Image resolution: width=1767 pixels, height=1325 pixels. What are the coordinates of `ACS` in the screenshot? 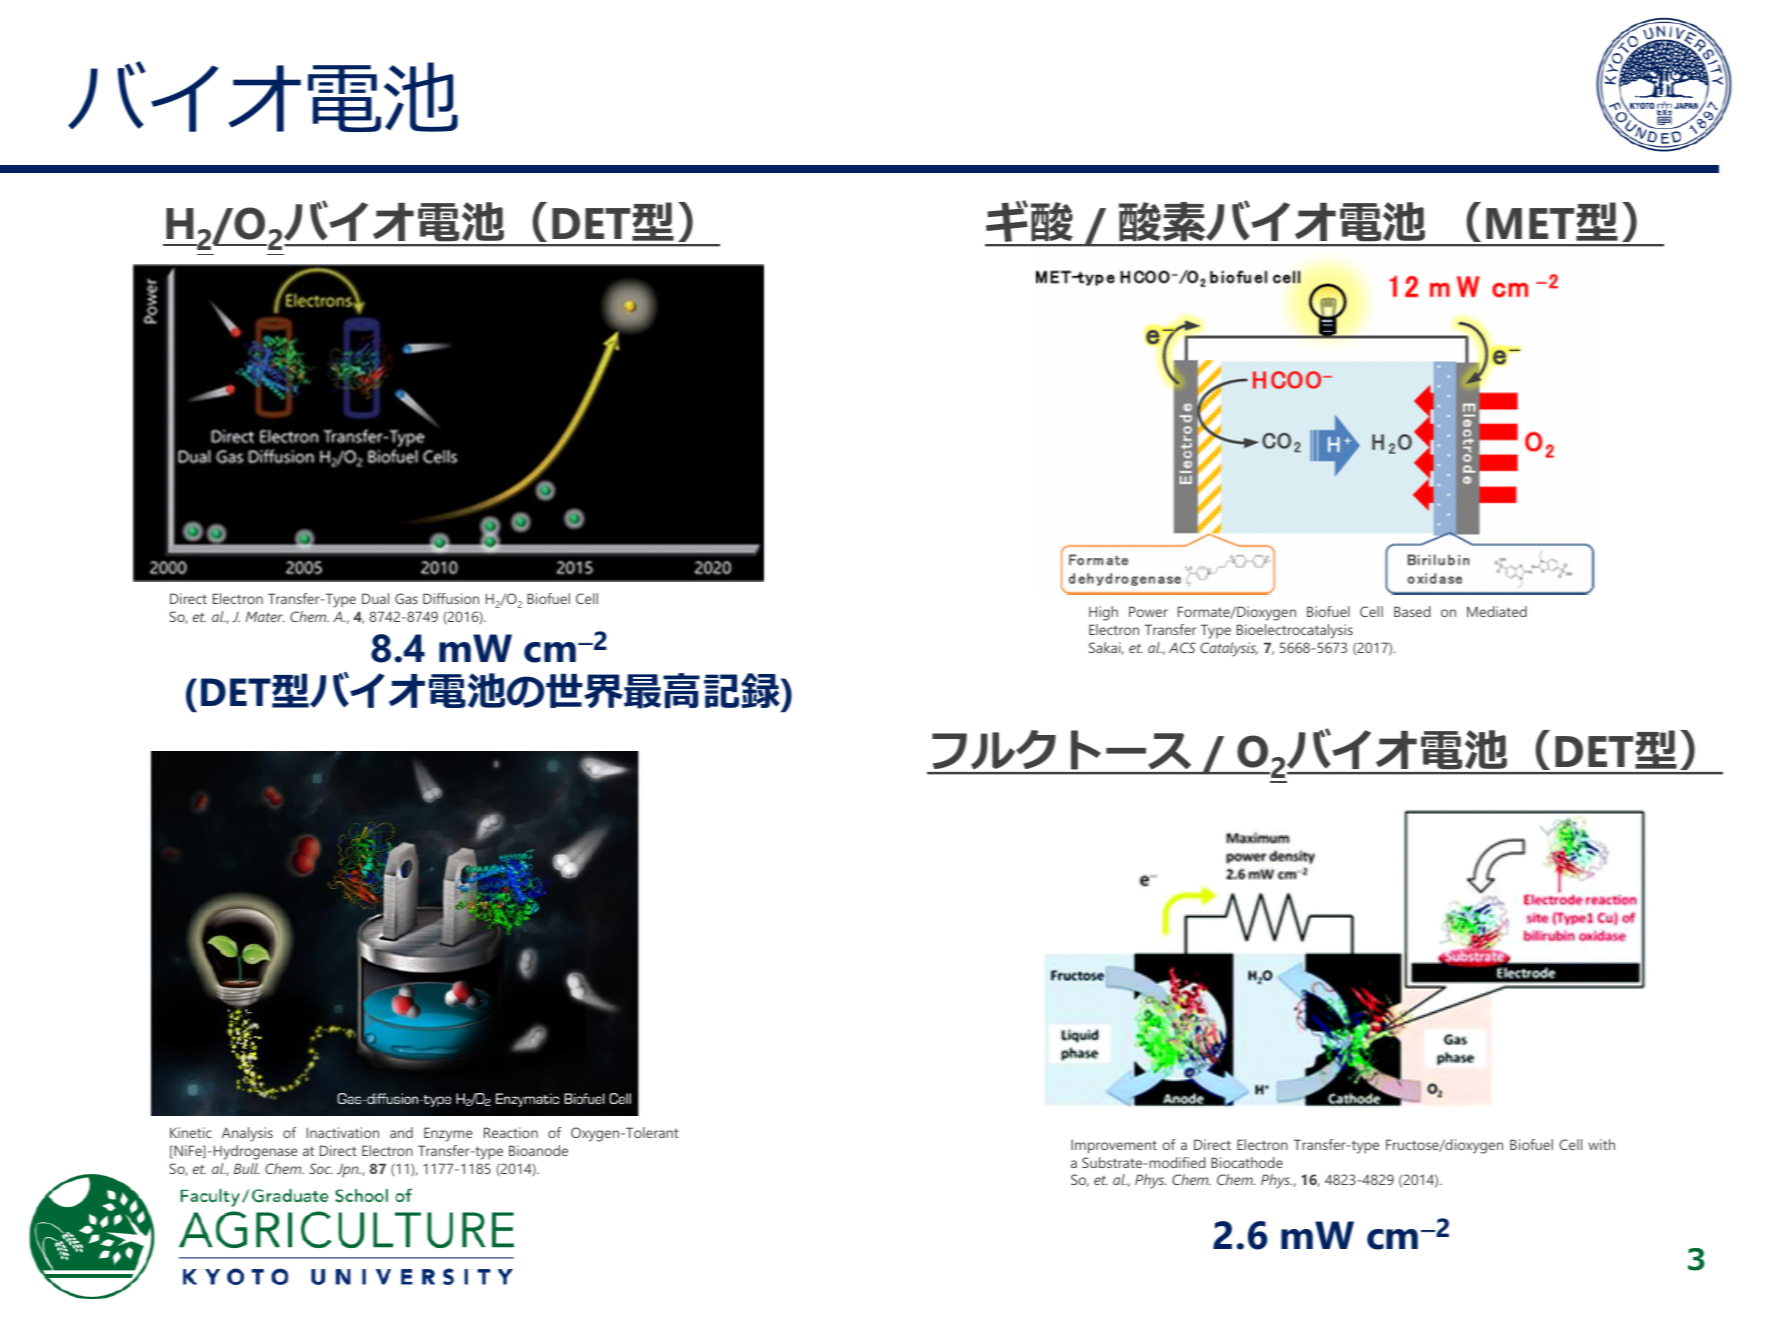 It's located at (1182, 647).
